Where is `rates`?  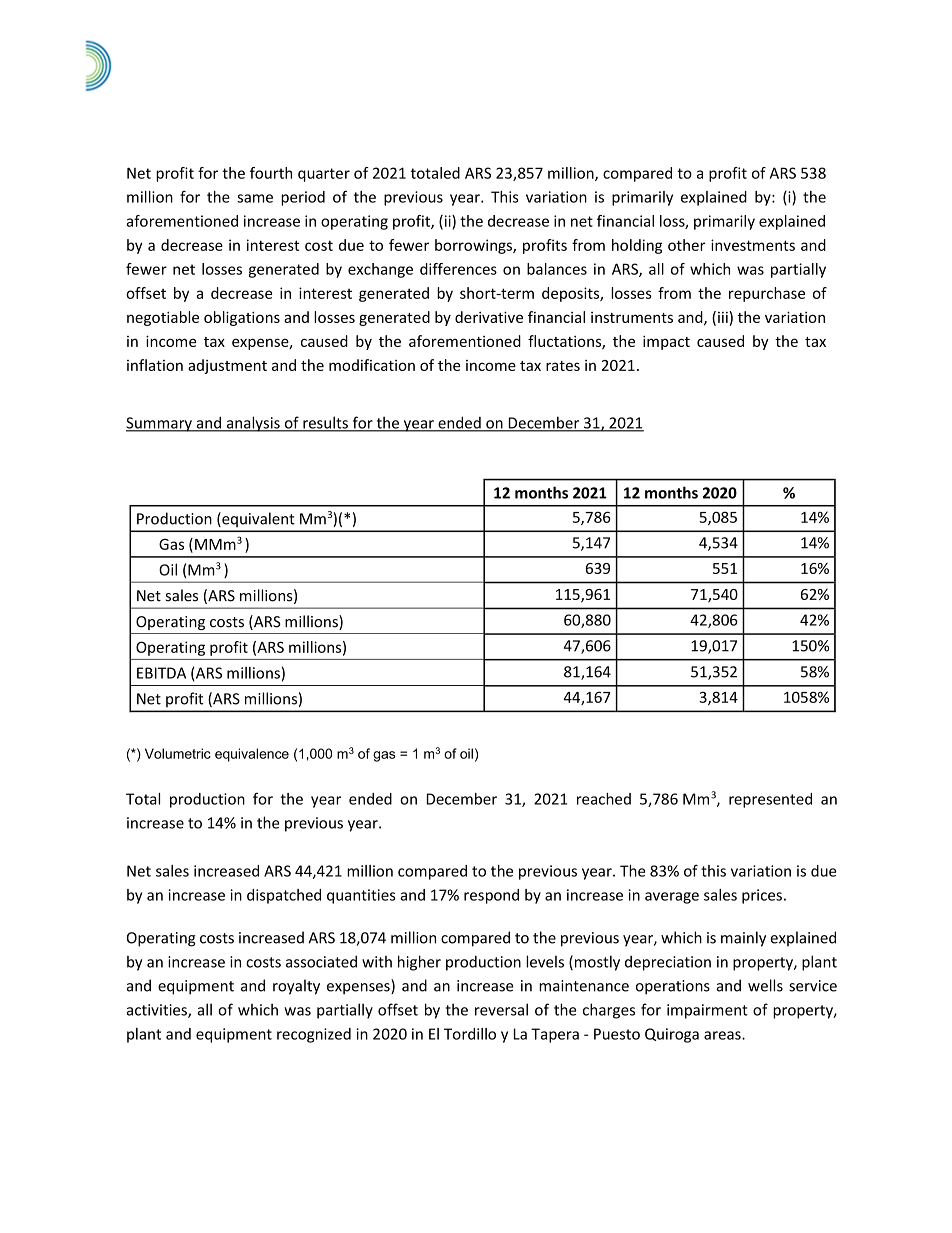 rates is located at coordinates (563, 366).
